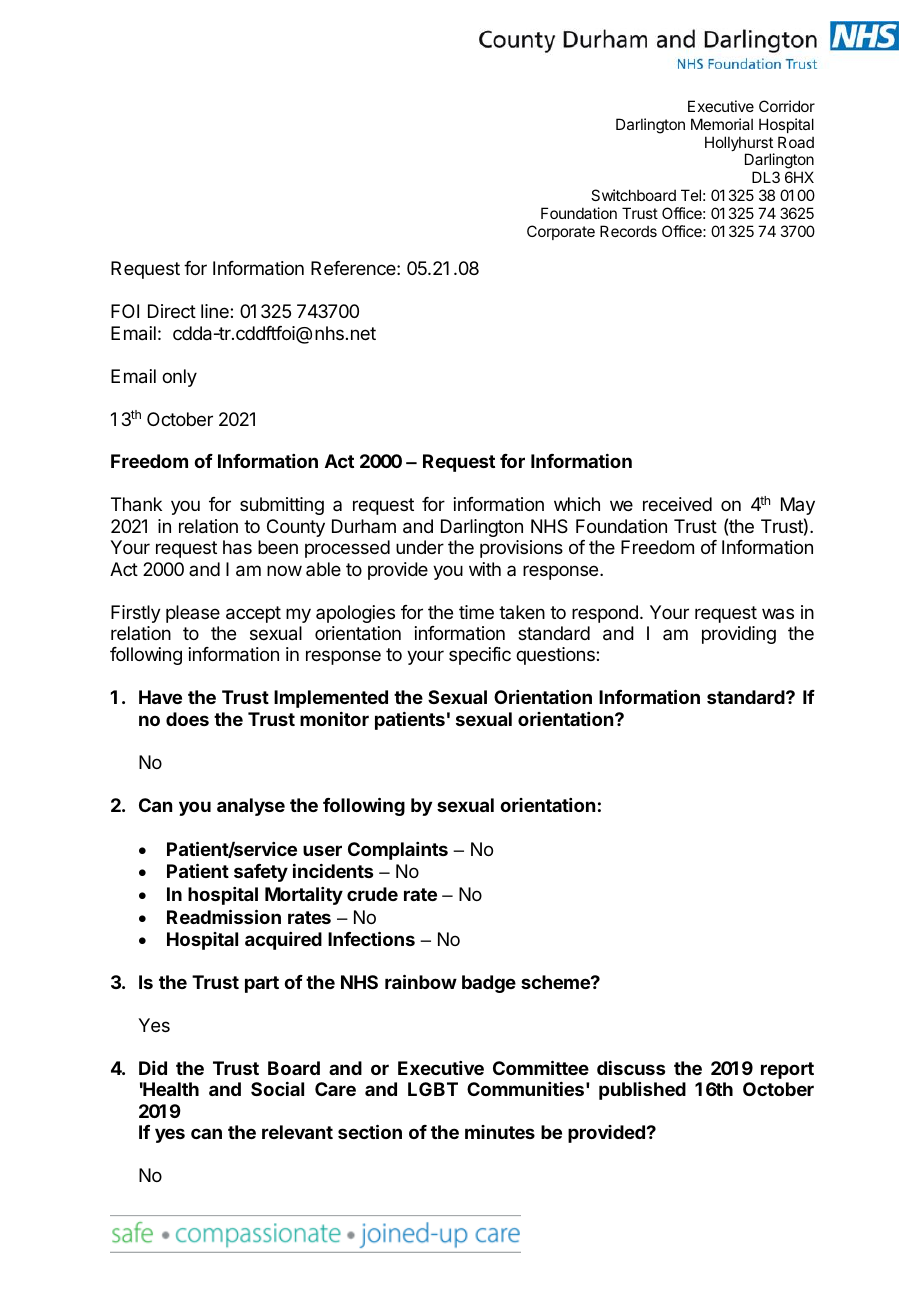  Describe the element at coordinates (628, 231) in the page. I see `Records` at that location.
